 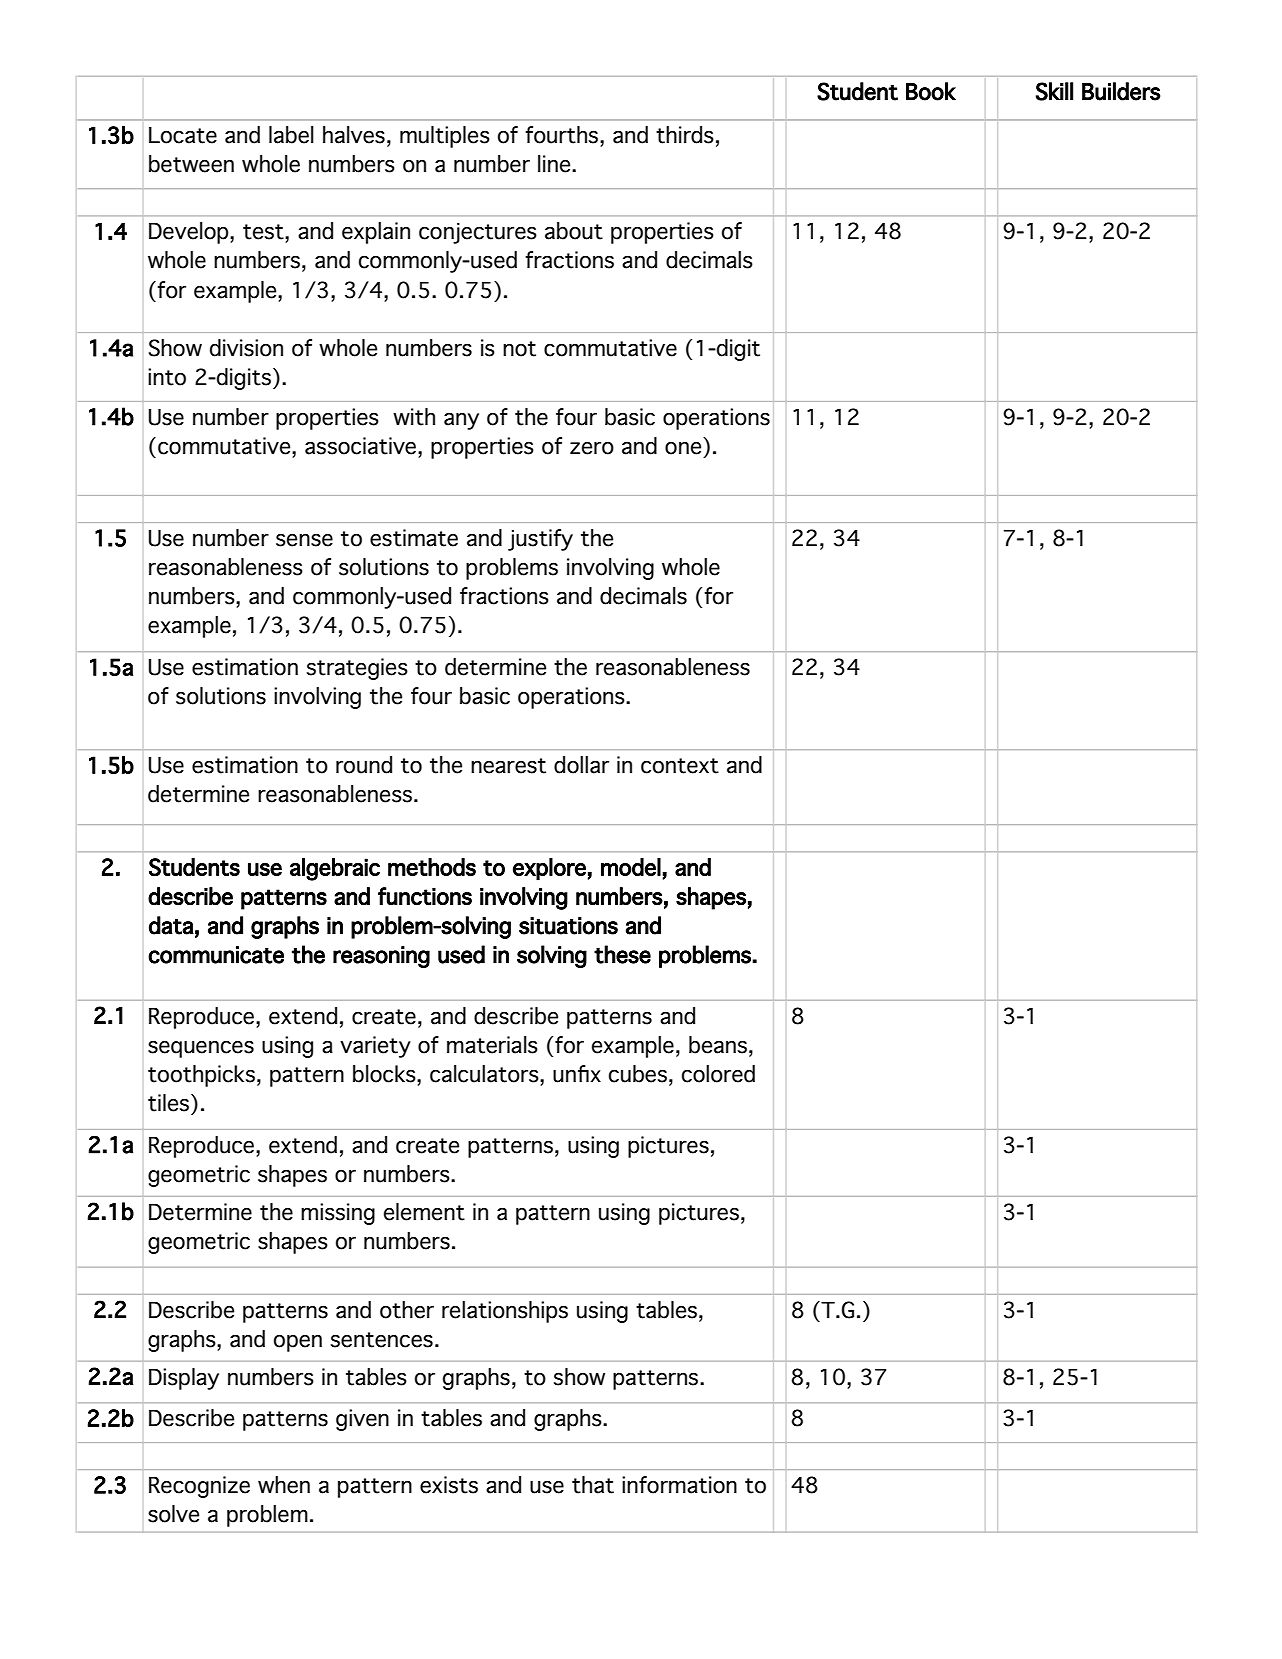 I want to click on thirds, so click(x=685, y=135).
